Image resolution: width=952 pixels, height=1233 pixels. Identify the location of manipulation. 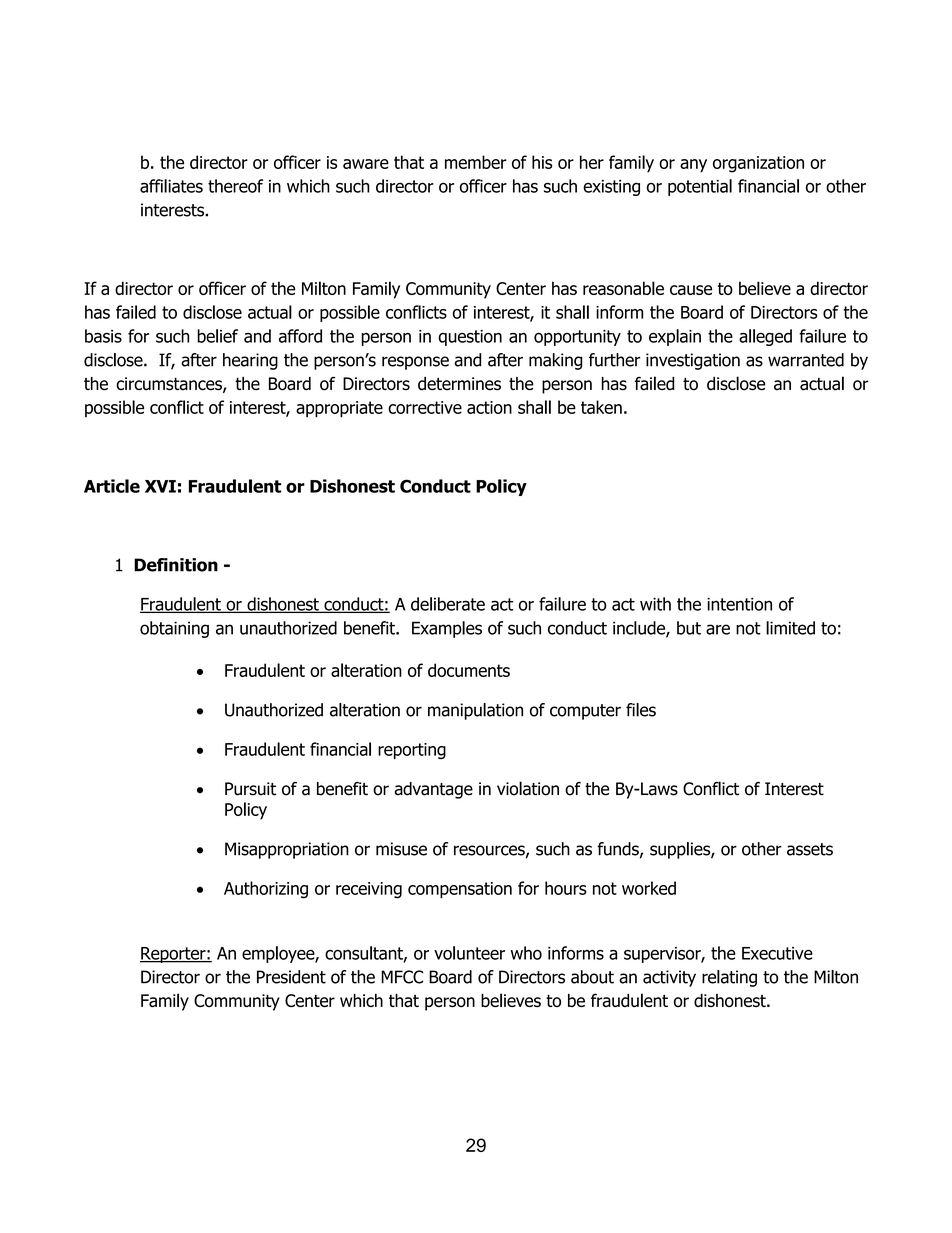
(475, 711).
